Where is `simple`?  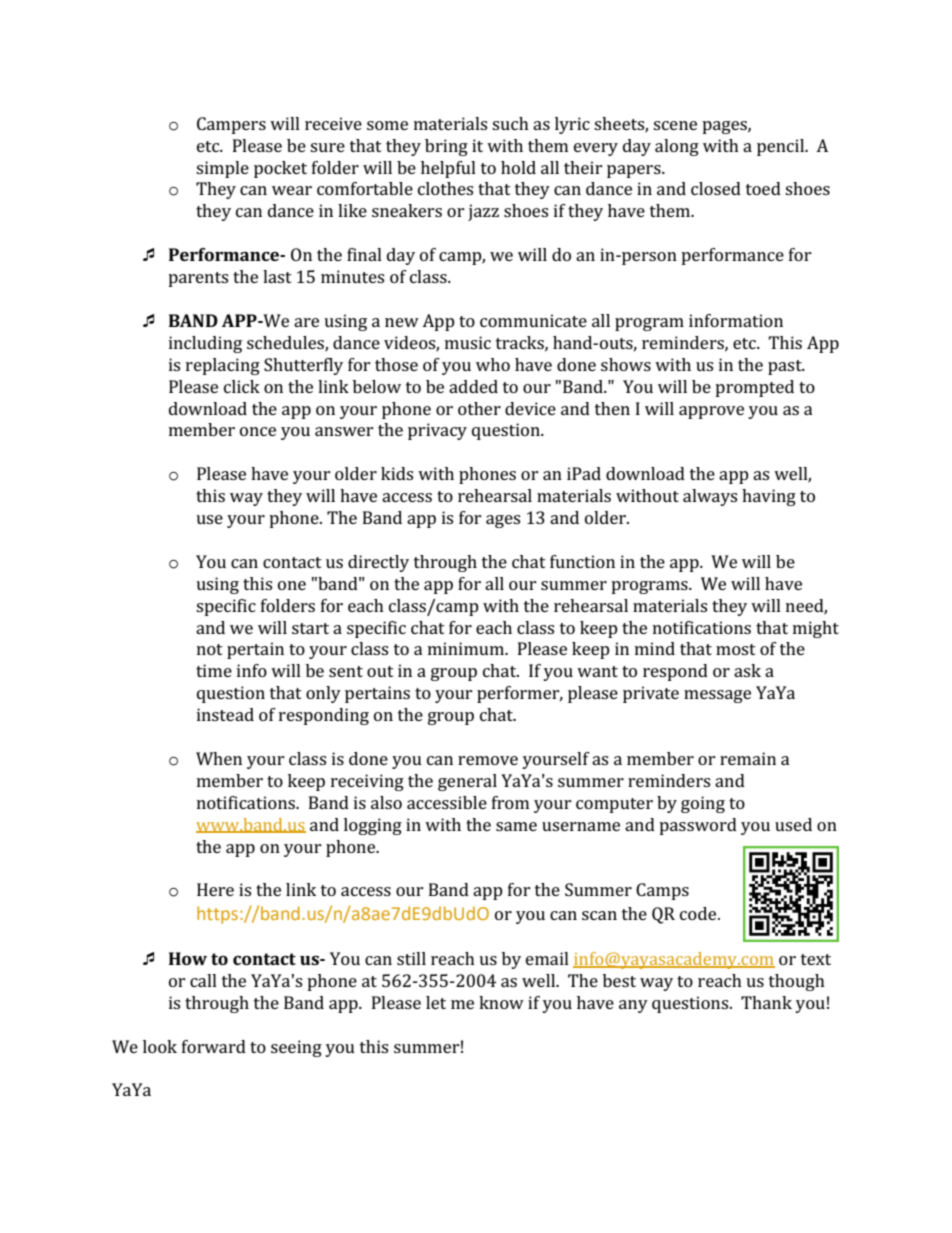
simple is located at coordinates (222, 169).
